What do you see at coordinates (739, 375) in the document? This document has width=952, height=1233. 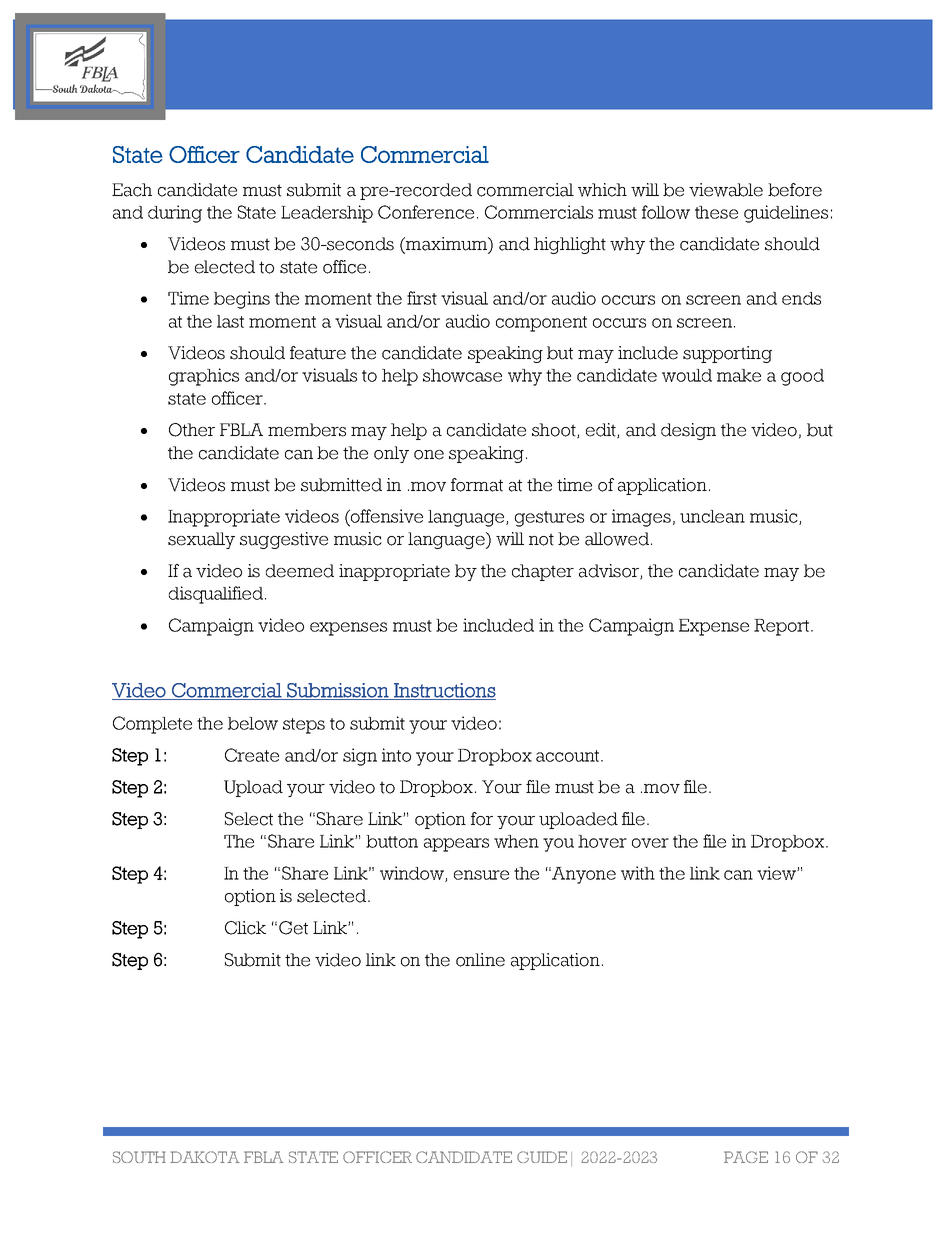 I see `make` at bounding box center [739, 375].
